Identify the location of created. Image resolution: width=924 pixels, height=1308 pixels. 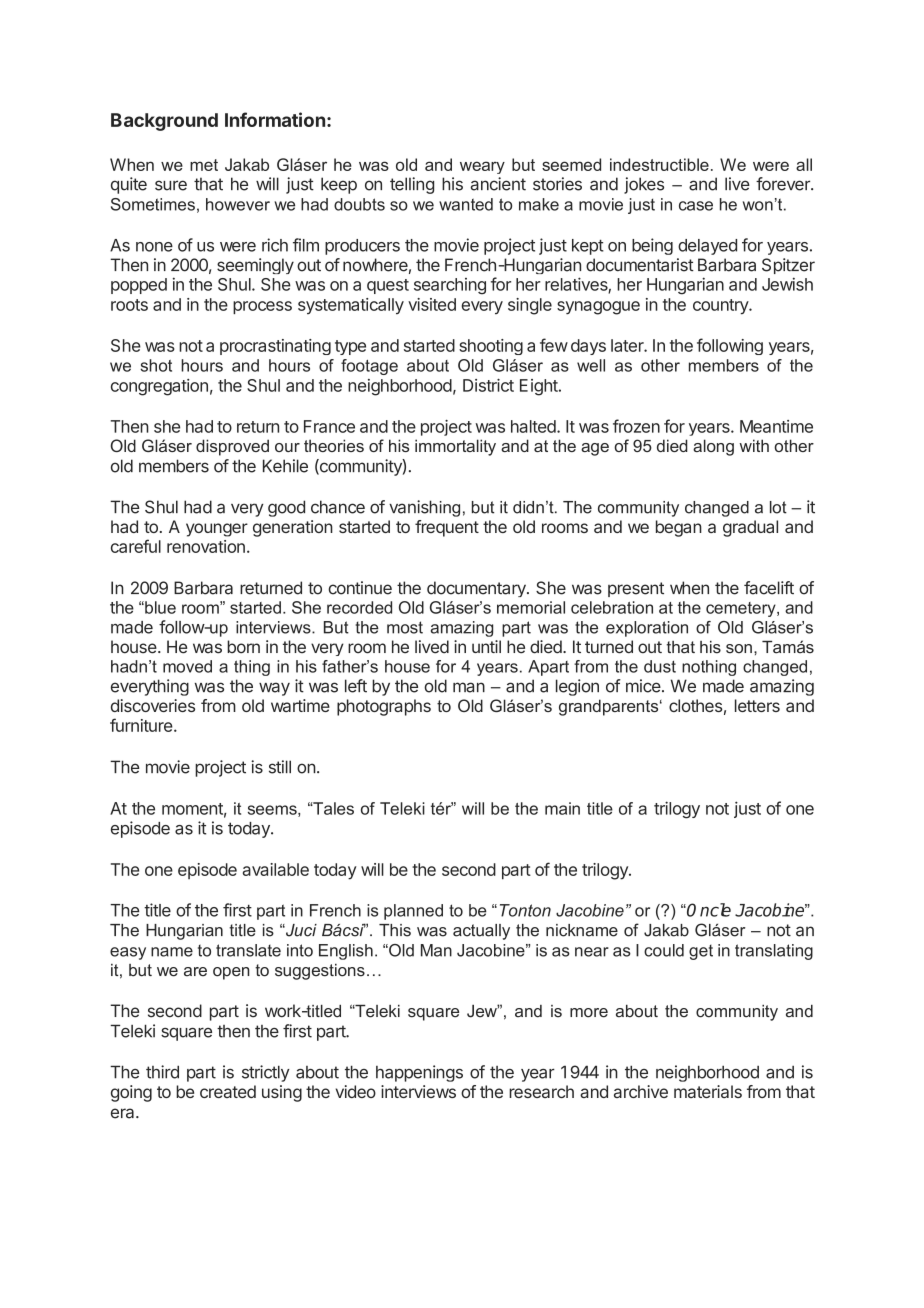
(228, 1091).
